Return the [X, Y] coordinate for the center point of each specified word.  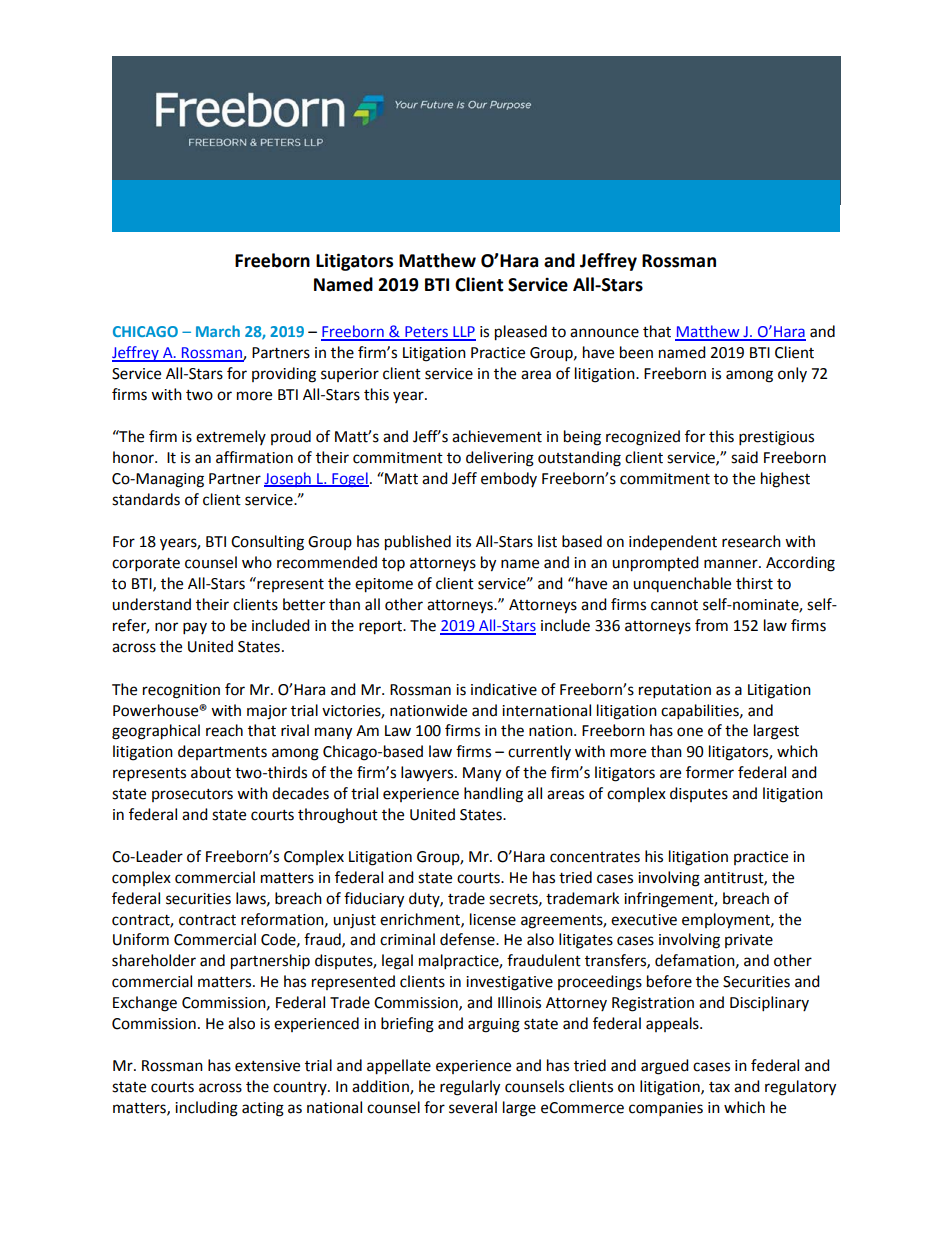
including [206, 1109]
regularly [470, 1088]
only [792, 374]
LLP [463, 333]
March [218, 331]
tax [719, 1087]
